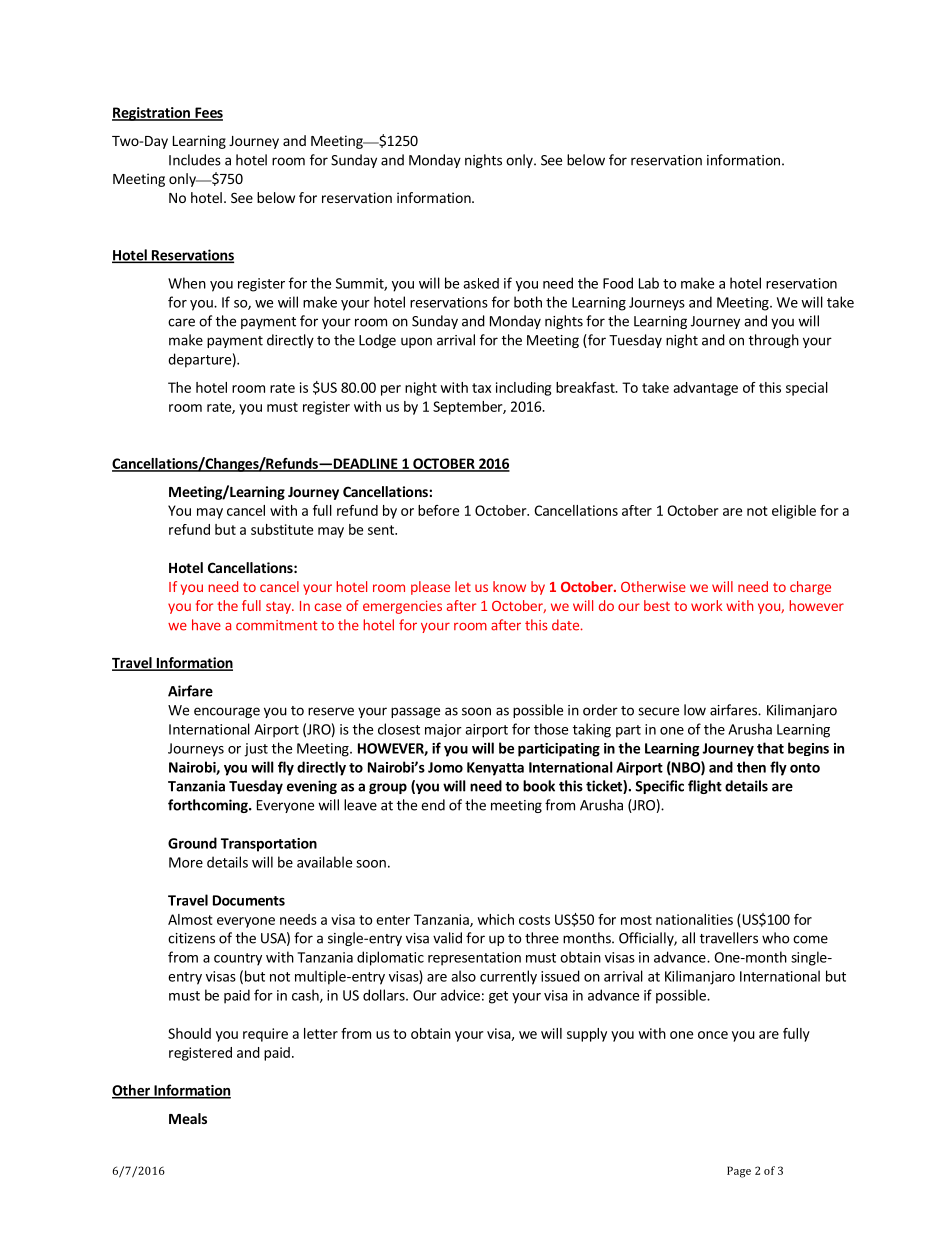 The width and height of the screenshot is (952, 1233). What do you see at coordinates (192, 843) in the screenshot?
I see `Ground` at bounding box center [192, 843].
